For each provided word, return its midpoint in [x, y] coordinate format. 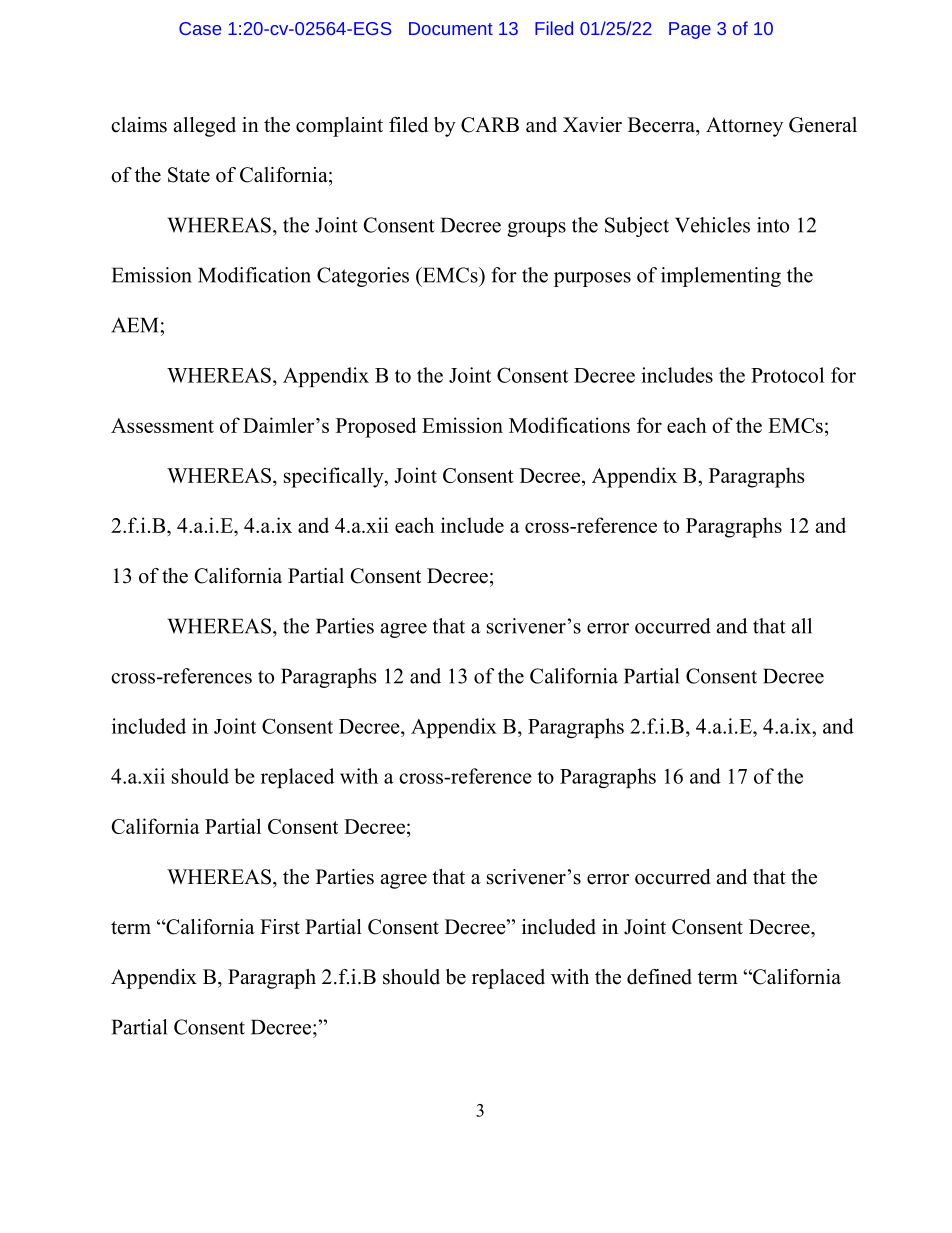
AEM [134, 325]
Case [200, 28]
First [280, 927]
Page [690, 30]
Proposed [376, 427]
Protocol [787, 375]
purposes [592, 279]
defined [659, 977]
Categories [363, 277]
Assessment [162, 425]
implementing [721, 277]
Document [451, 28]
